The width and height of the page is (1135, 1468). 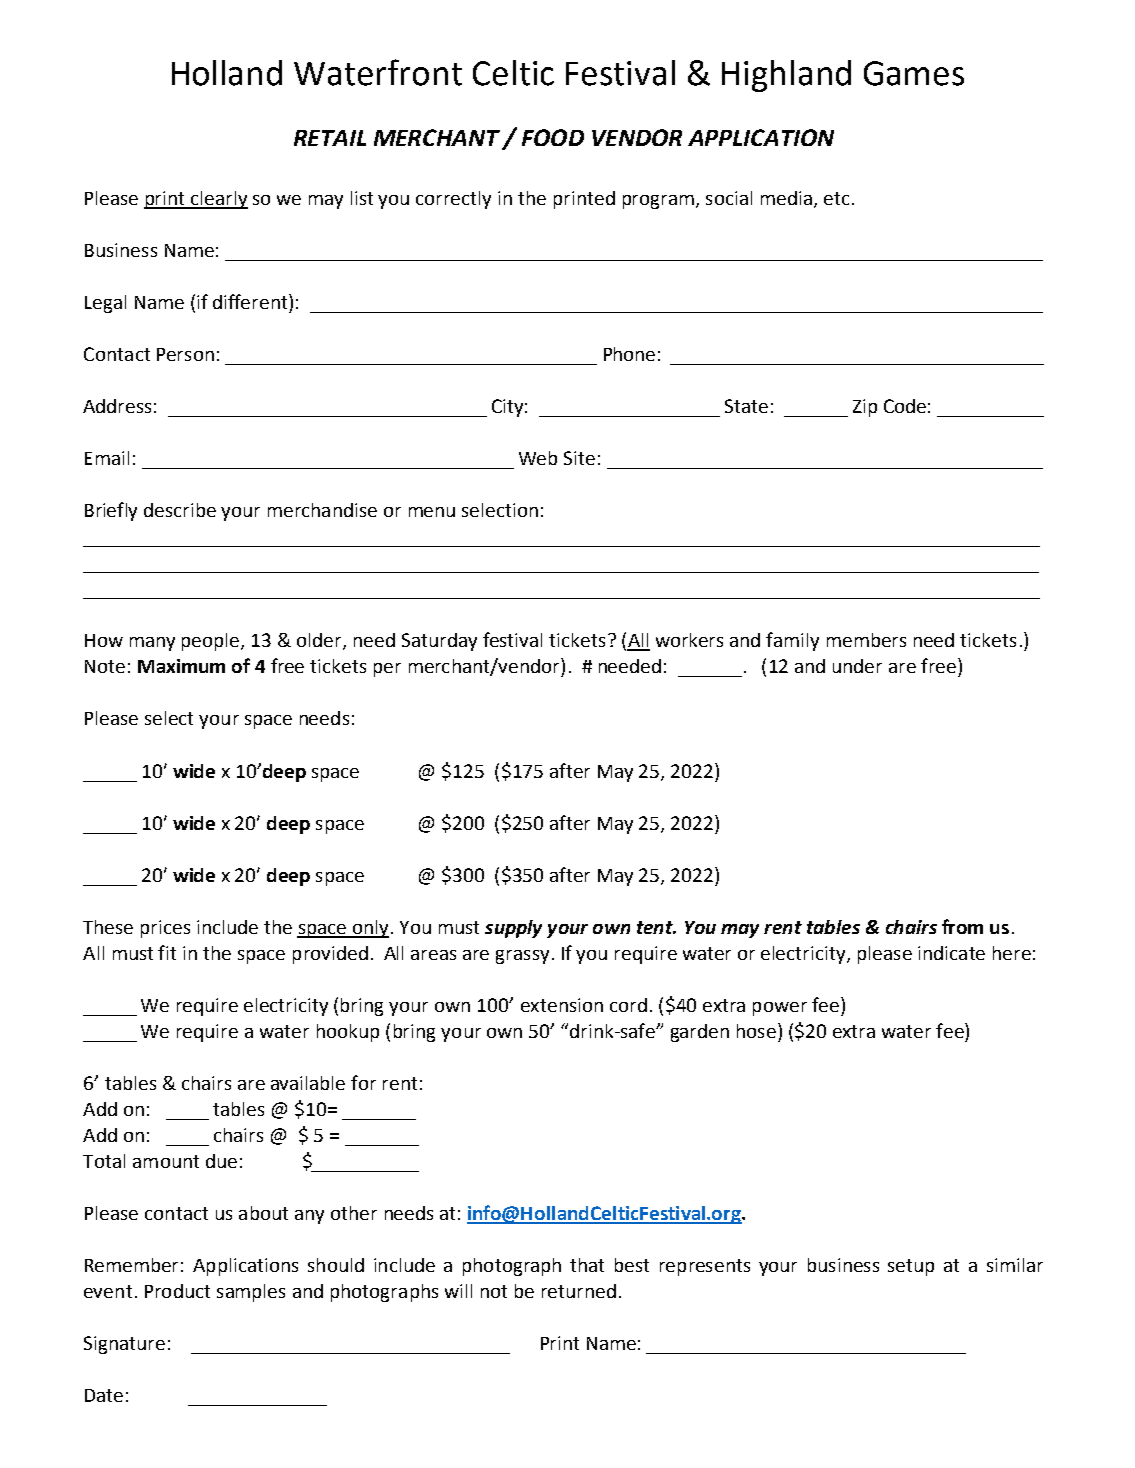 What do you see at coordinates (866, 640) in the page?
I see `members` at bounding box center [866, 640].
